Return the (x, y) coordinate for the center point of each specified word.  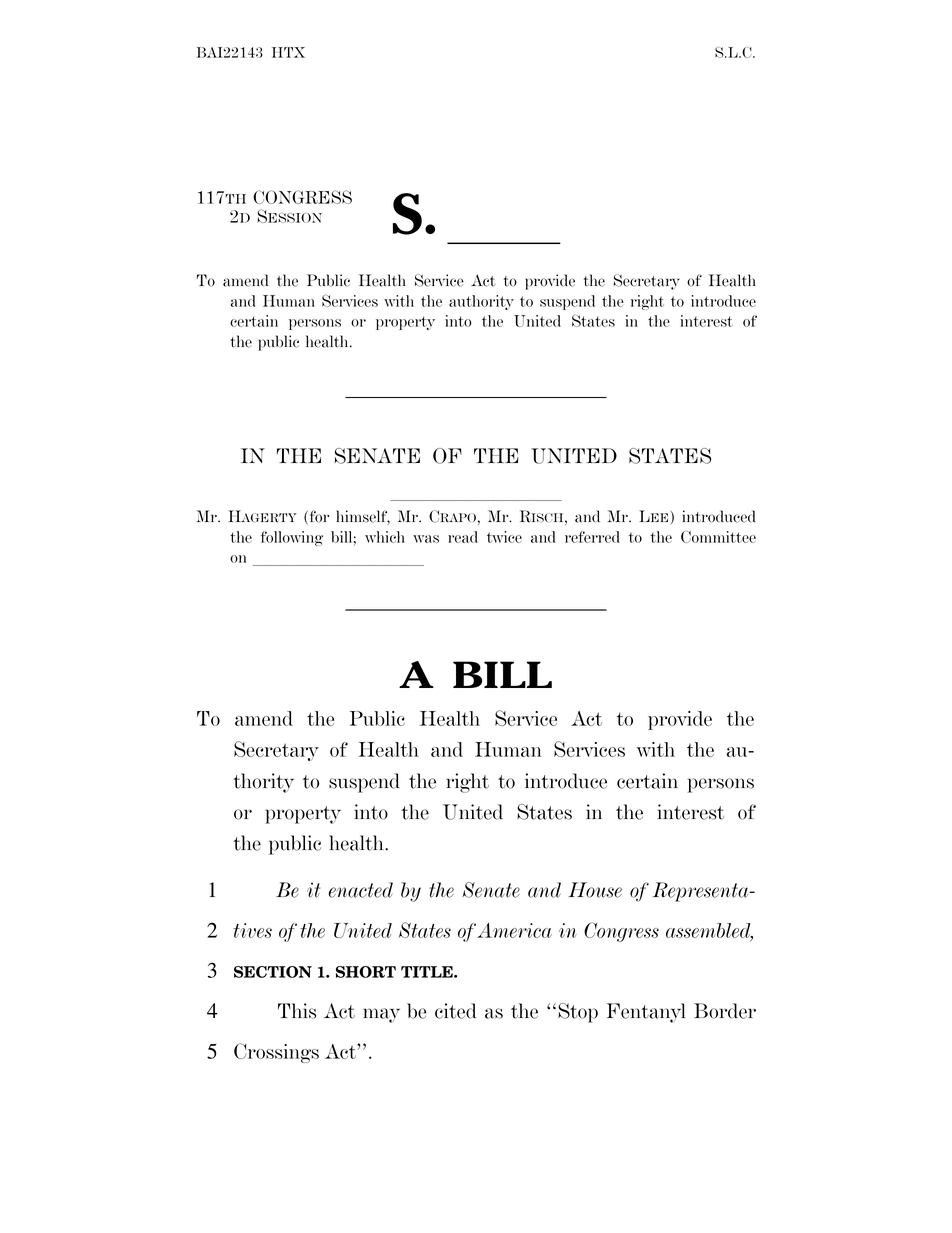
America (514, 930)
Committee (718, 537)
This (297, 1011)
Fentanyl (646, 1013)
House (595, 890)
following (292, 538)
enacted (360, 890)
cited (455, 1011)
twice (504, 537)
